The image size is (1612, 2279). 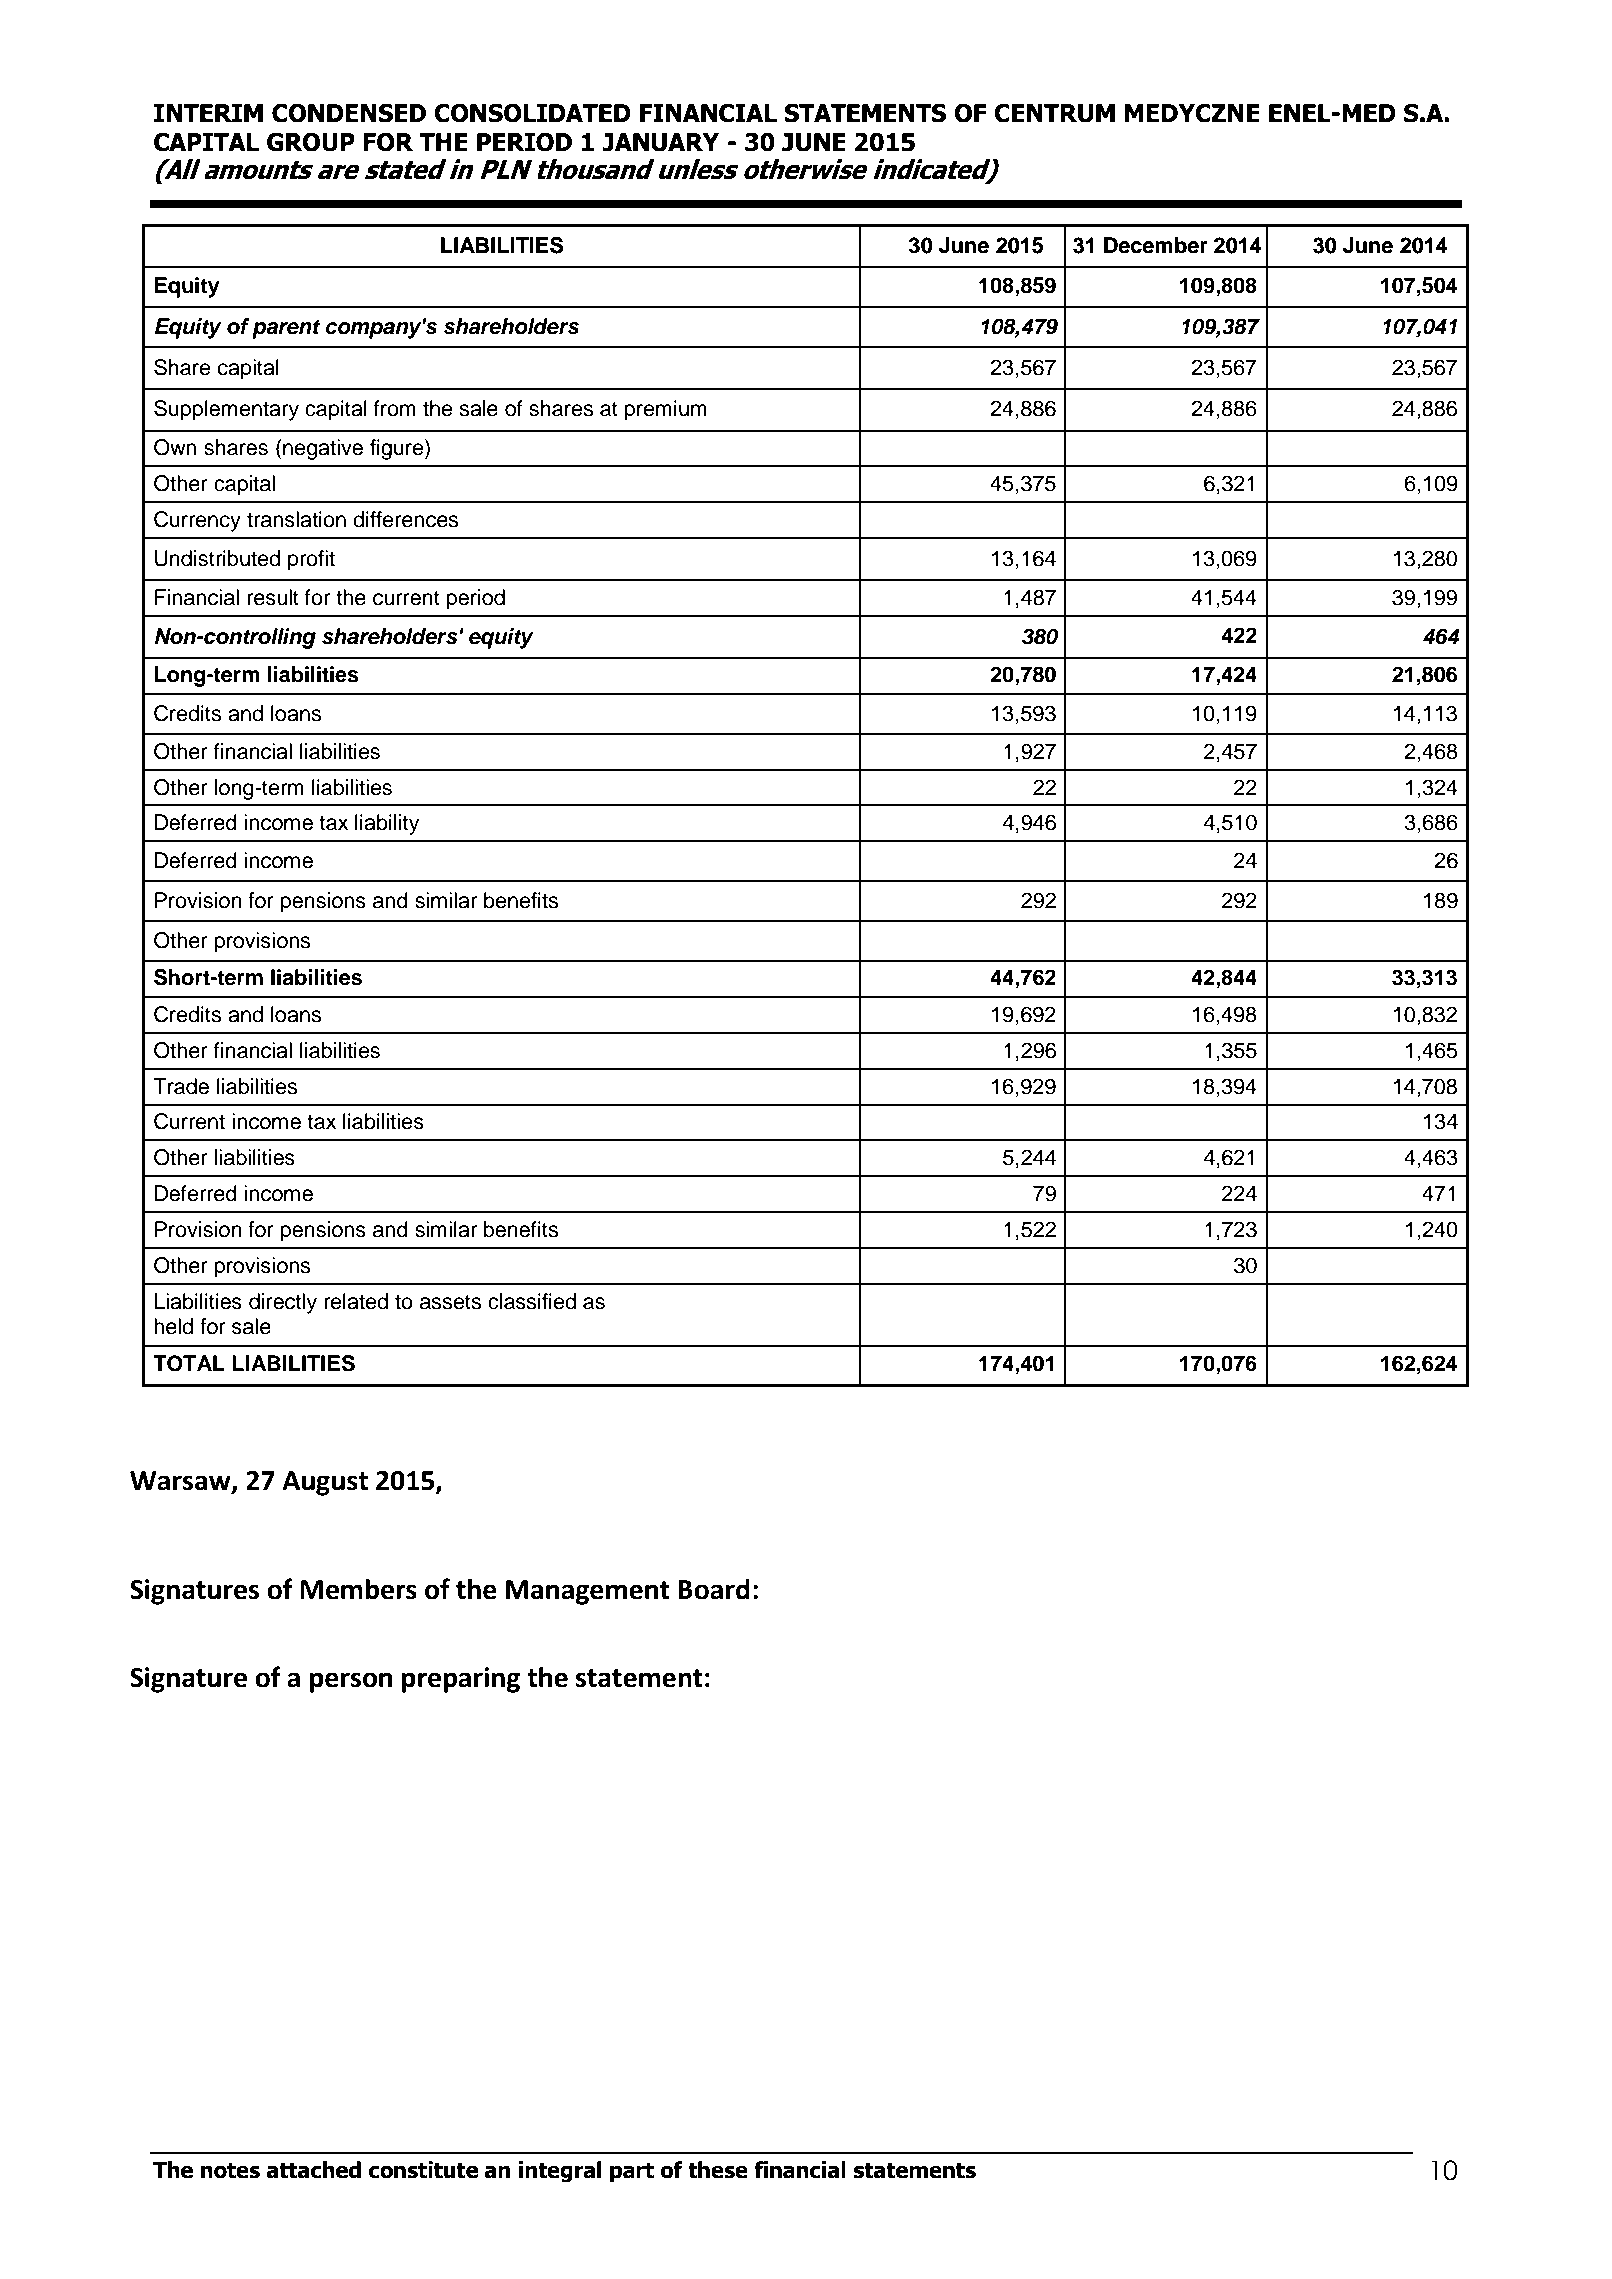 What do you see at coordinates (311, 142) in the page?
I see `GROUP` at bounding box center [311, 142].
